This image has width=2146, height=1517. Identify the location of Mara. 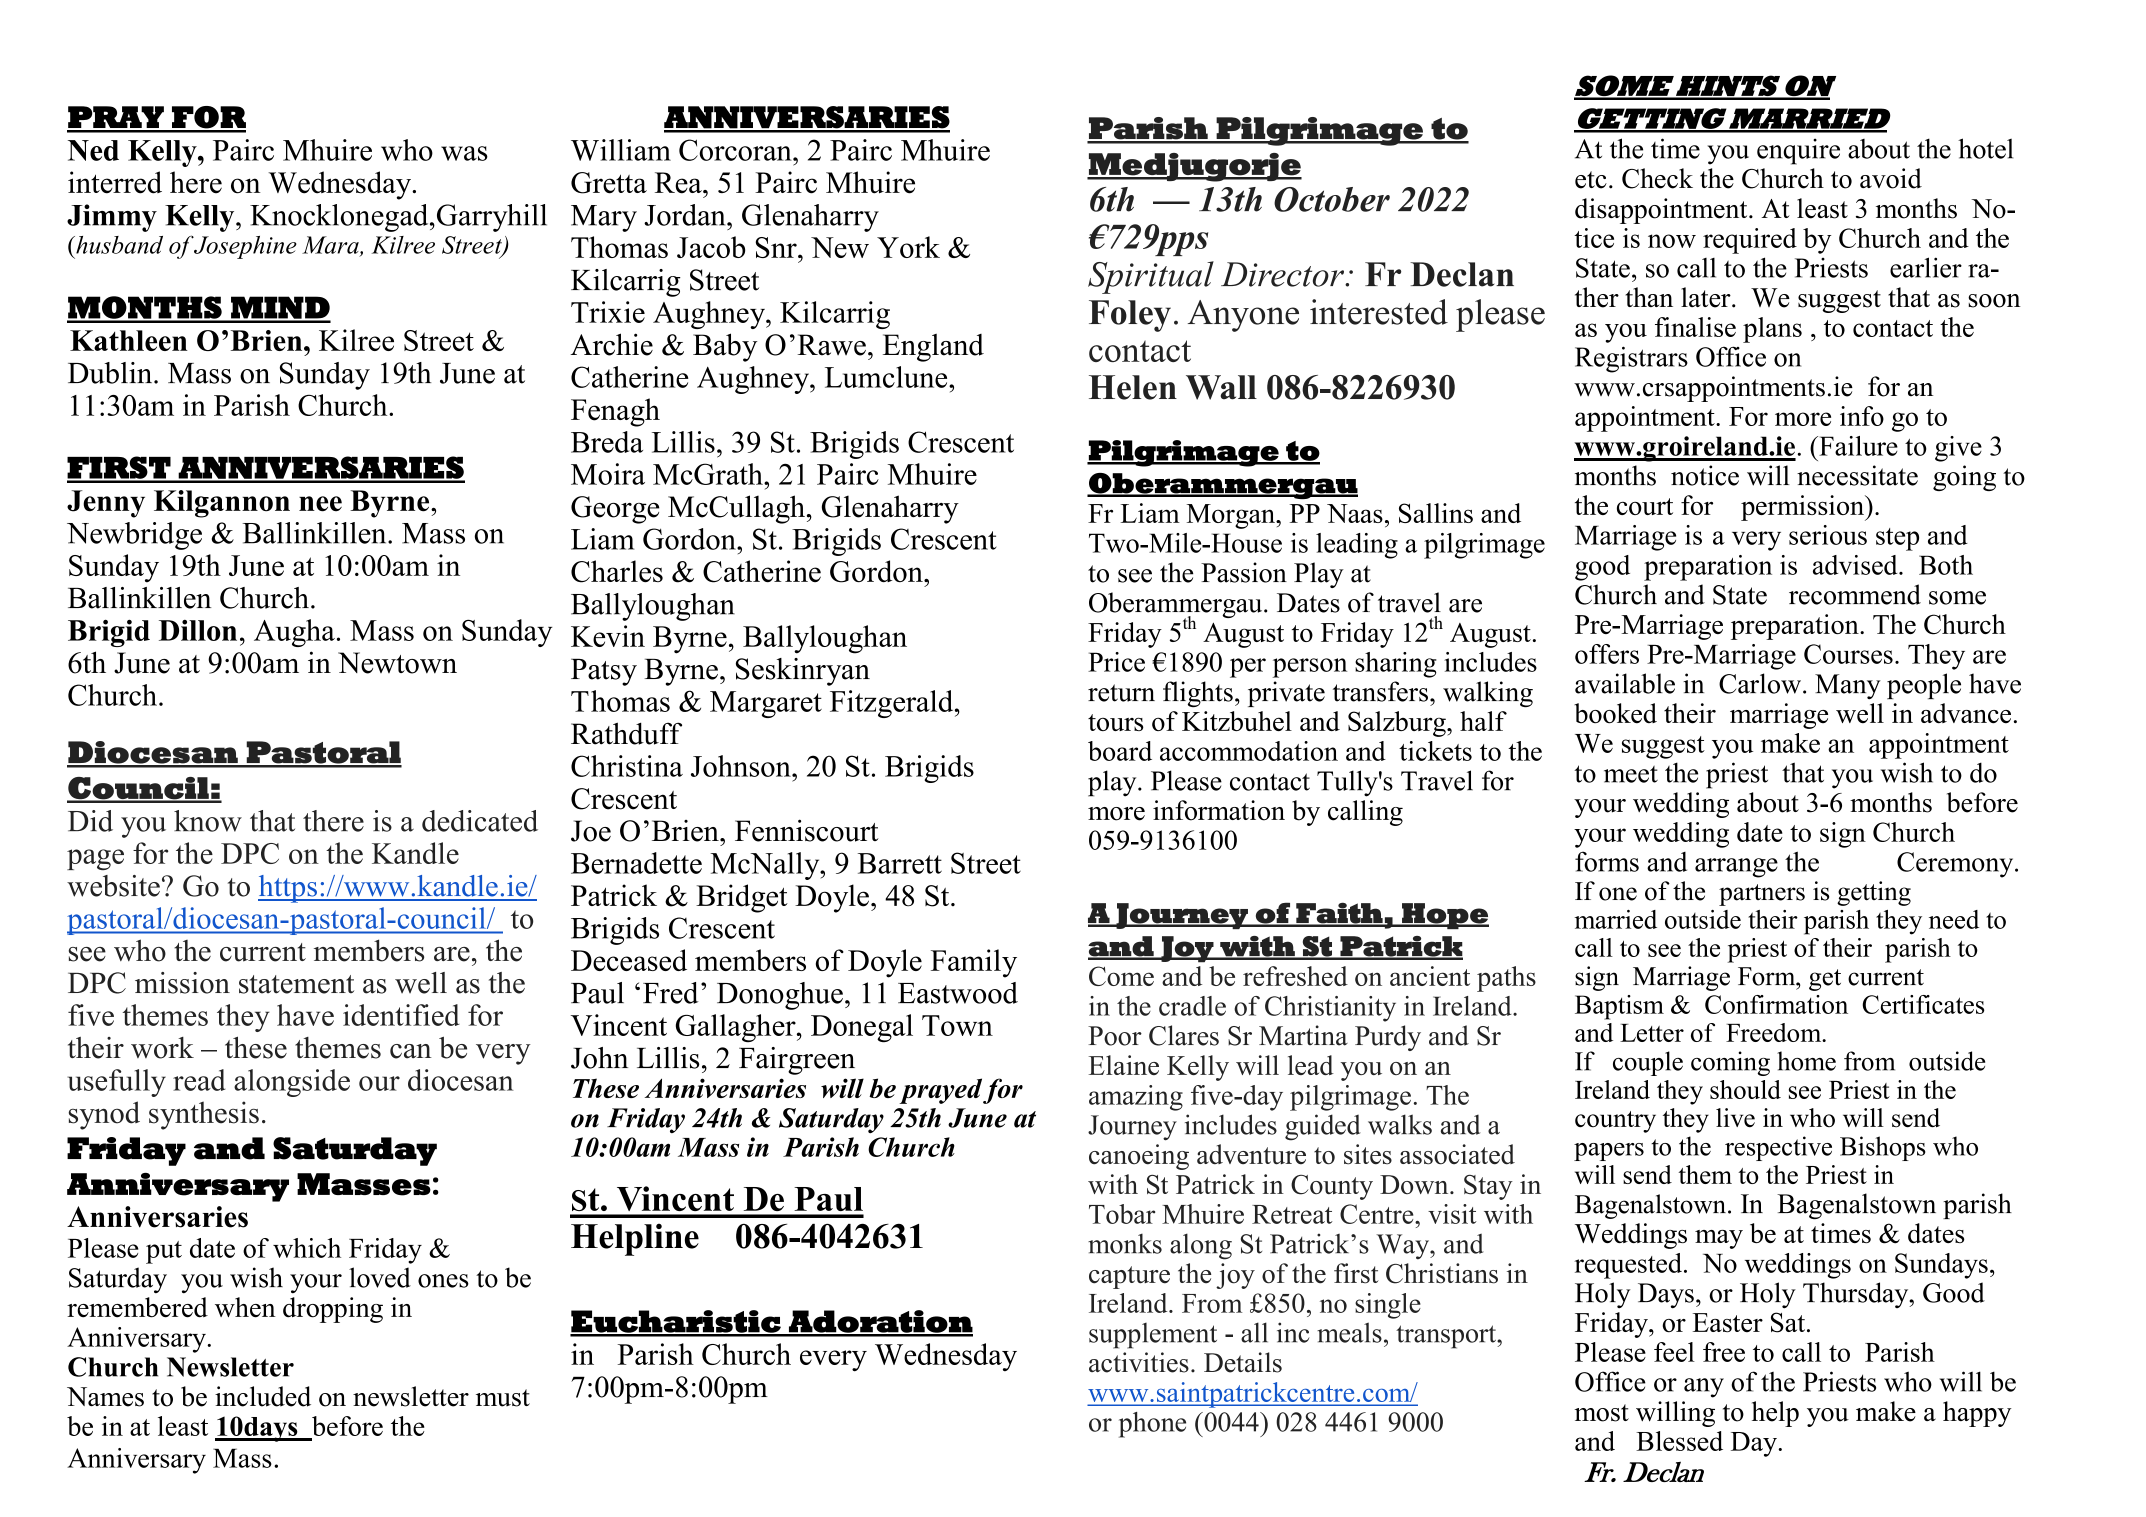
(331, 246).
